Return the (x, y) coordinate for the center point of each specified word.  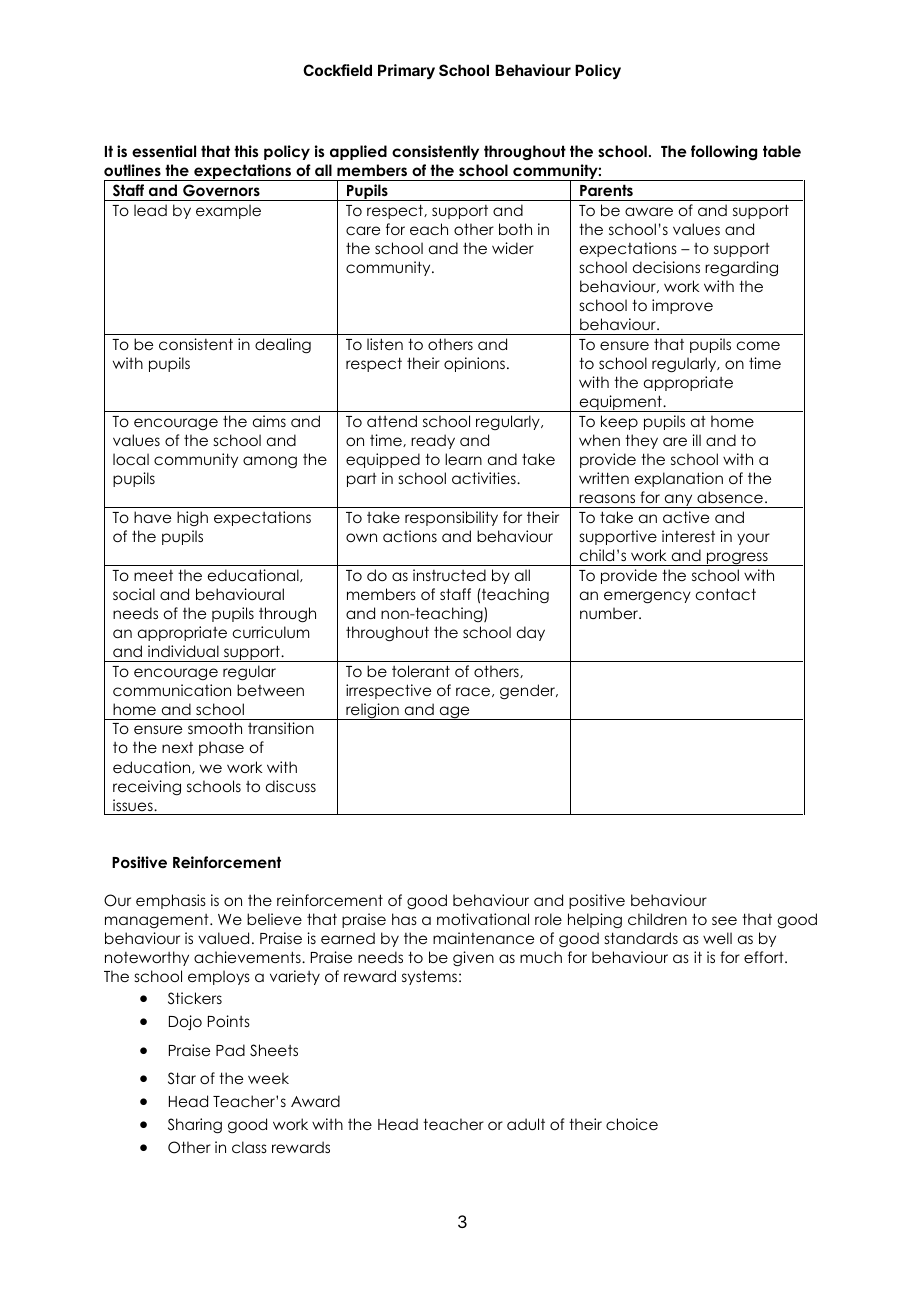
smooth (215, 728)
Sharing (195, 1126)
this (246, 151)
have (152, 517)
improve (682, 306)
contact (726, 594)
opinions (474, 364)
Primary (406, 71)
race (474, 692)
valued (223, 938)
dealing (283, 346)
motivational (483, 919)
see (724, 920)
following (724, 152)
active (686, 517)
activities (485, 478)
